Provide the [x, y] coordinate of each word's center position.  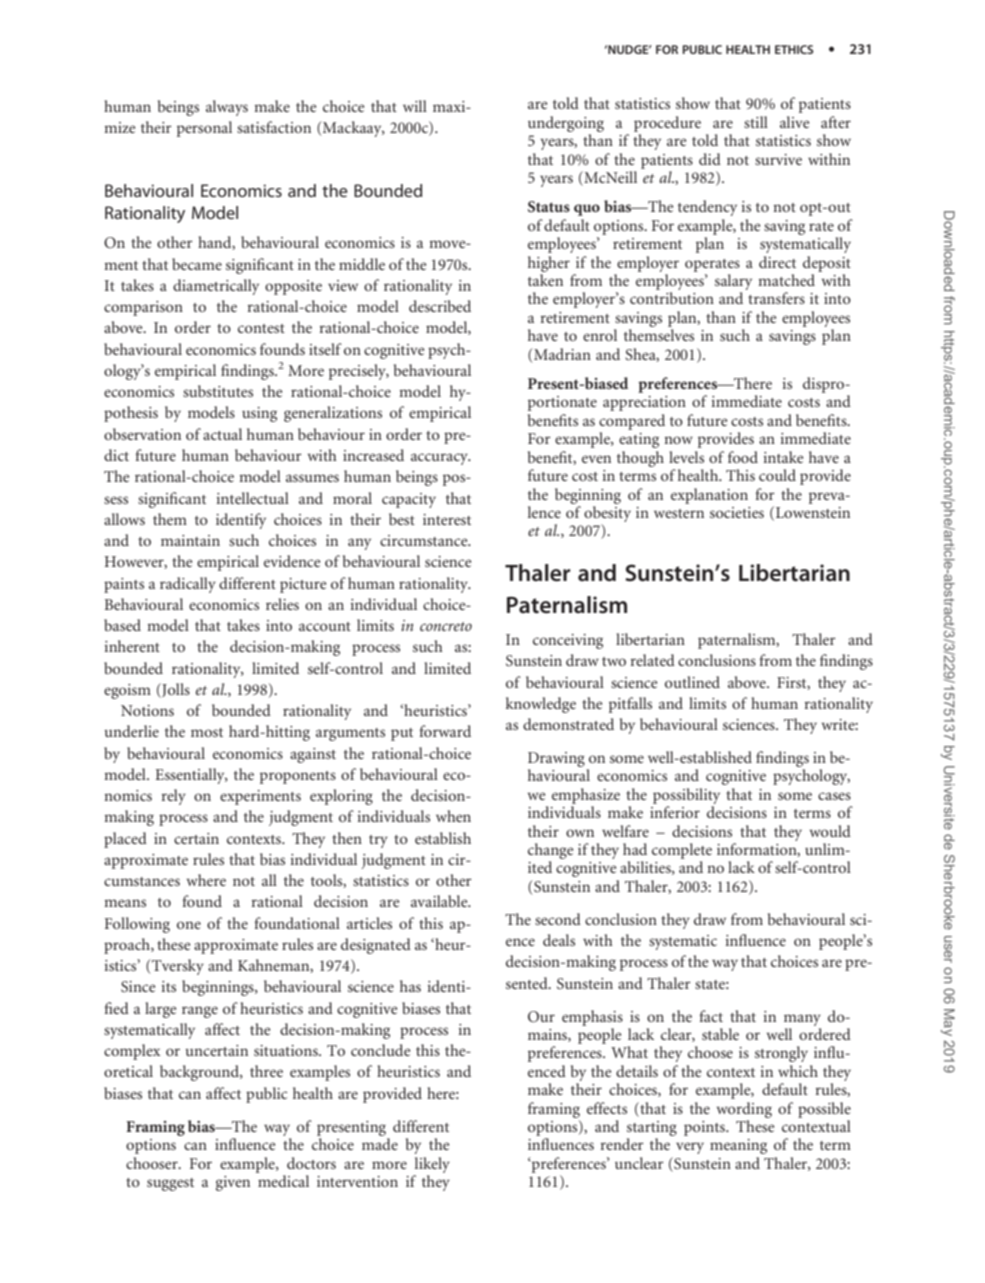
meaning [738, 1146]
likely [432, 1165]
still [756, 122]
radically [188, 585]
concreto [446, 626]
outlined [692, 682]
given [233, 1183]
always [227, 108]
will [415, 106]
